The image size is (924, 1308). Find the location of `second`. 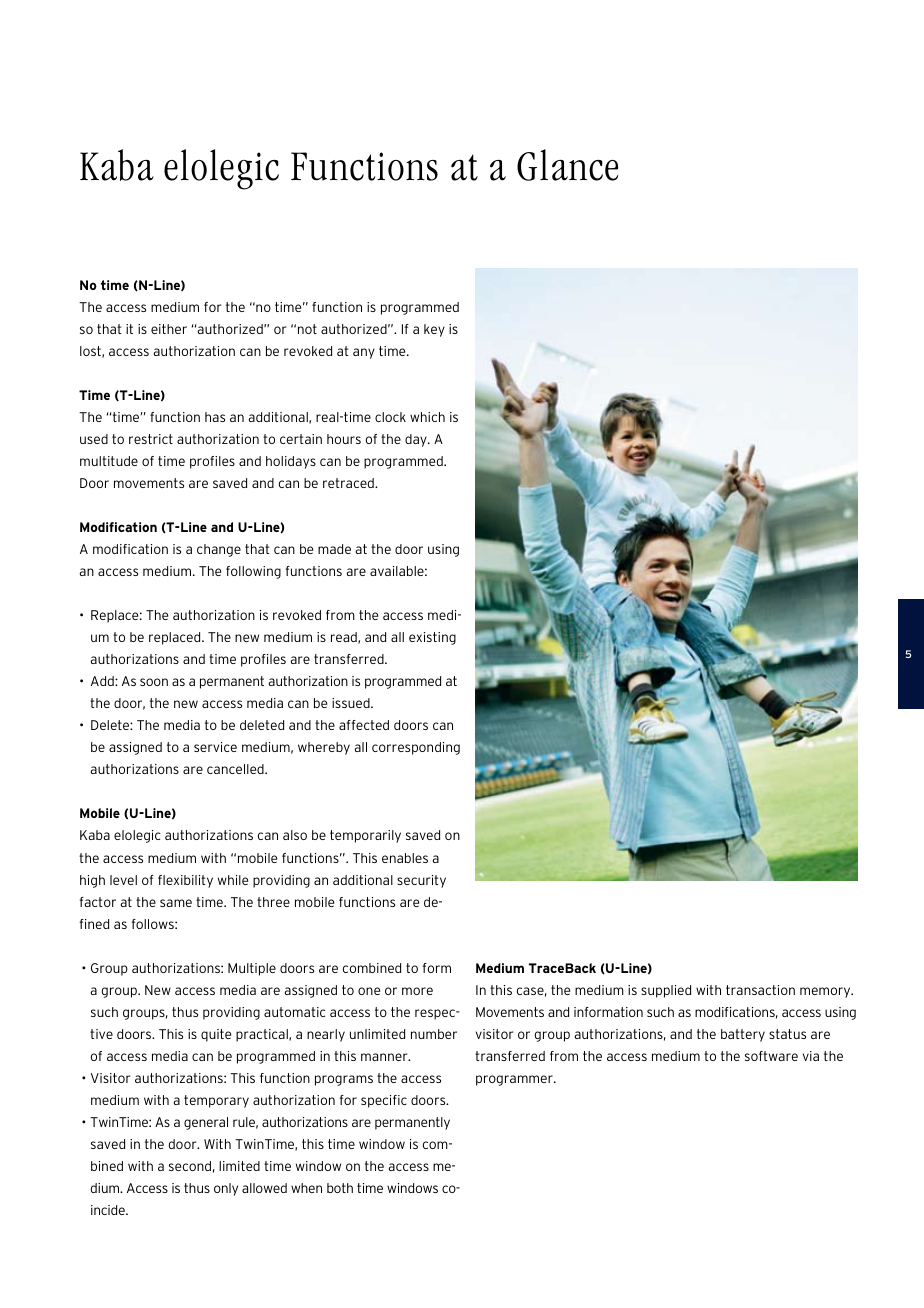

second is located at coordinates (190, 1166).
